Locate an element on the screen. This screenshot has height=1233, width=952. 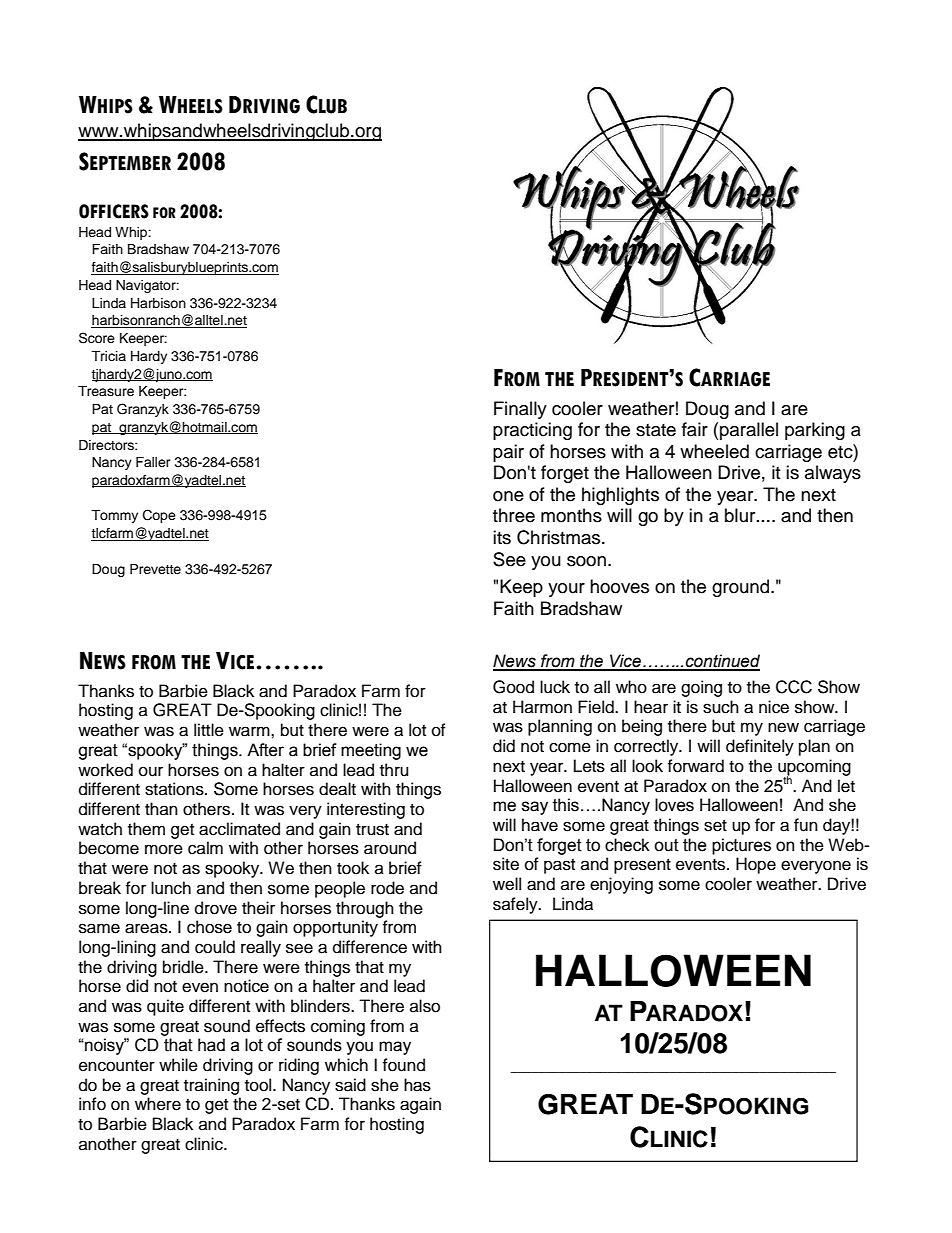
safely is located at coordinates (516, 905).
